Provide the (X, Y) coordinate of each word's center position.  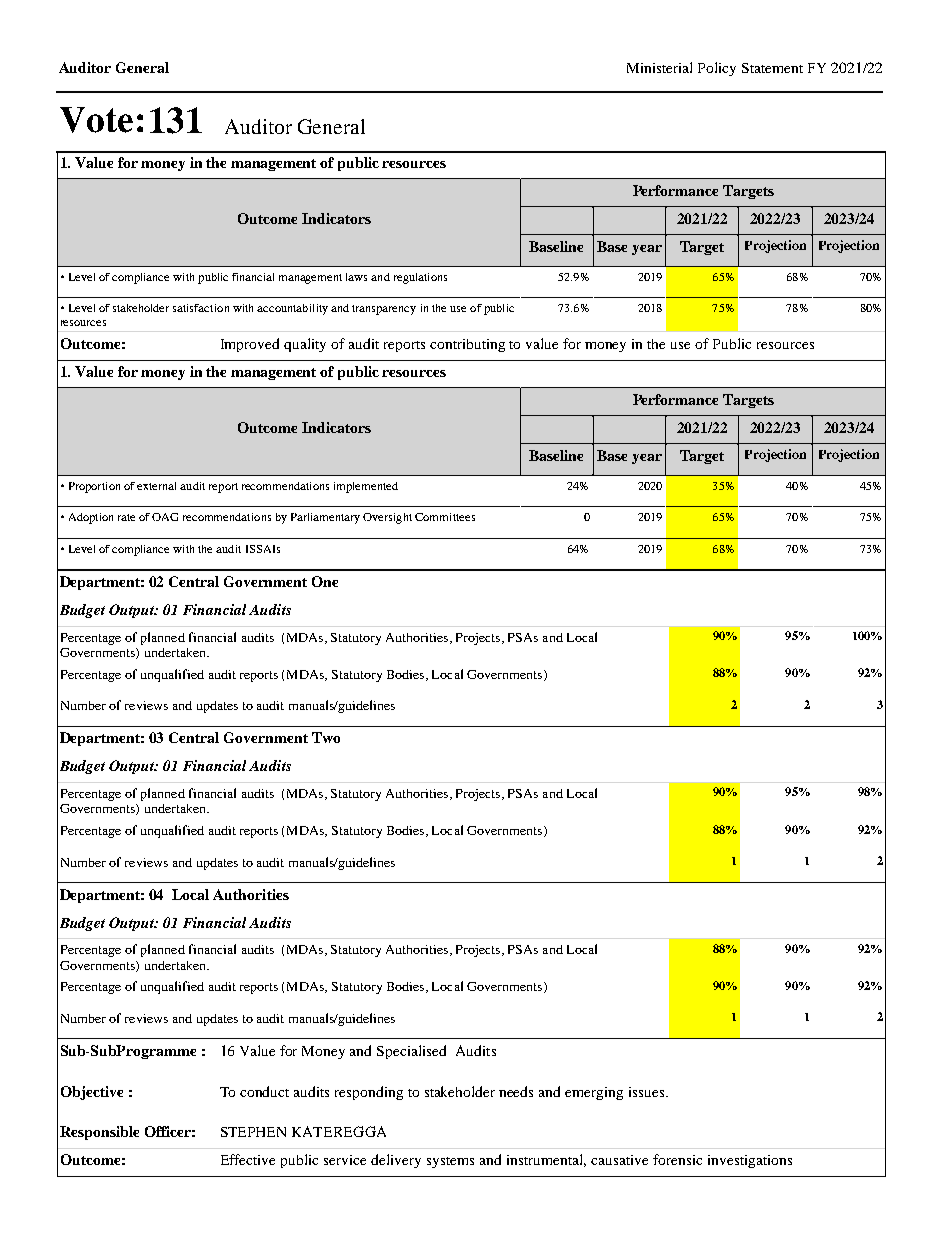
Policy (717, 69)
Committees (445, 517)
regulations (420, 278)
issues (648, 1092)
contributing (467, 345)
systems (450, 1162)
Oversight (387, 518)
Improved (250, 345)
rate (126, 517)
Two (326, 737)
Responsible (99, 1133)
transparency (384, 310)
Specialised (411, 1052)
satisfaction (201, 308)
